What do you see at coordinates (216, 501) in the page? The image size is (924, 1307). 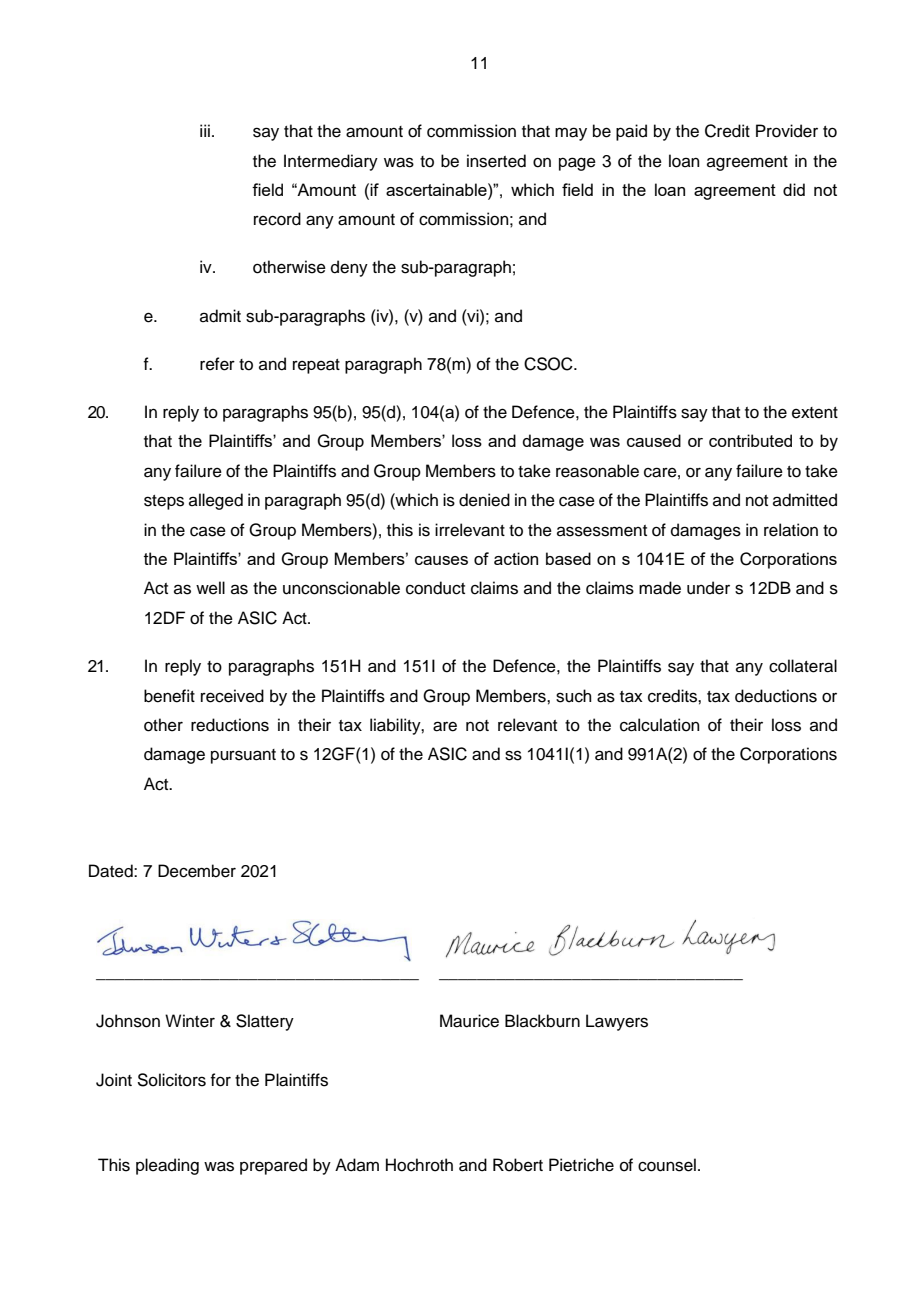 I see `alleged` at bounding box center [216, 501].
